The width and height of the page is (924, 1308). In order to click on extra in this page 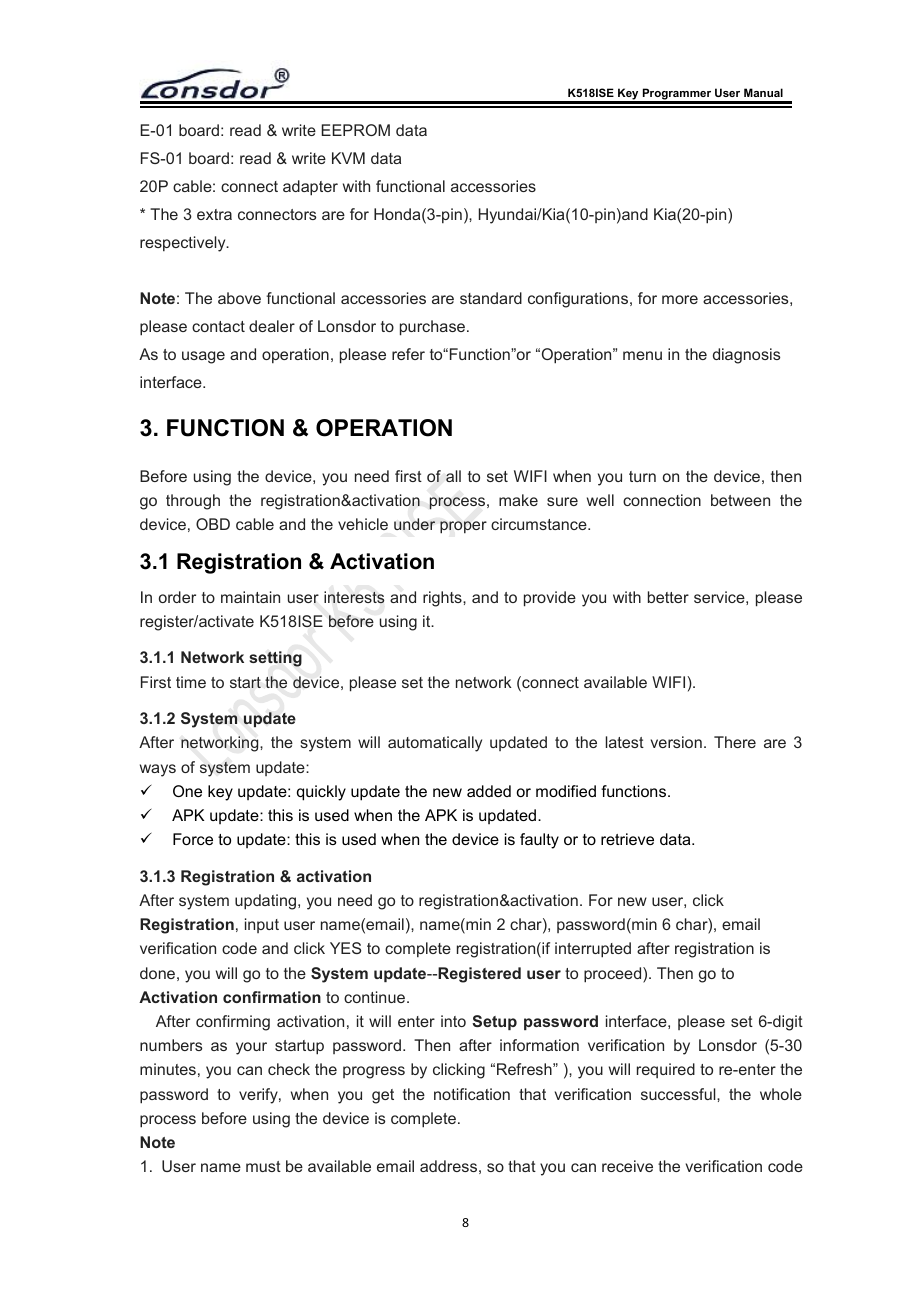, I will do `click(214, 214)`.
